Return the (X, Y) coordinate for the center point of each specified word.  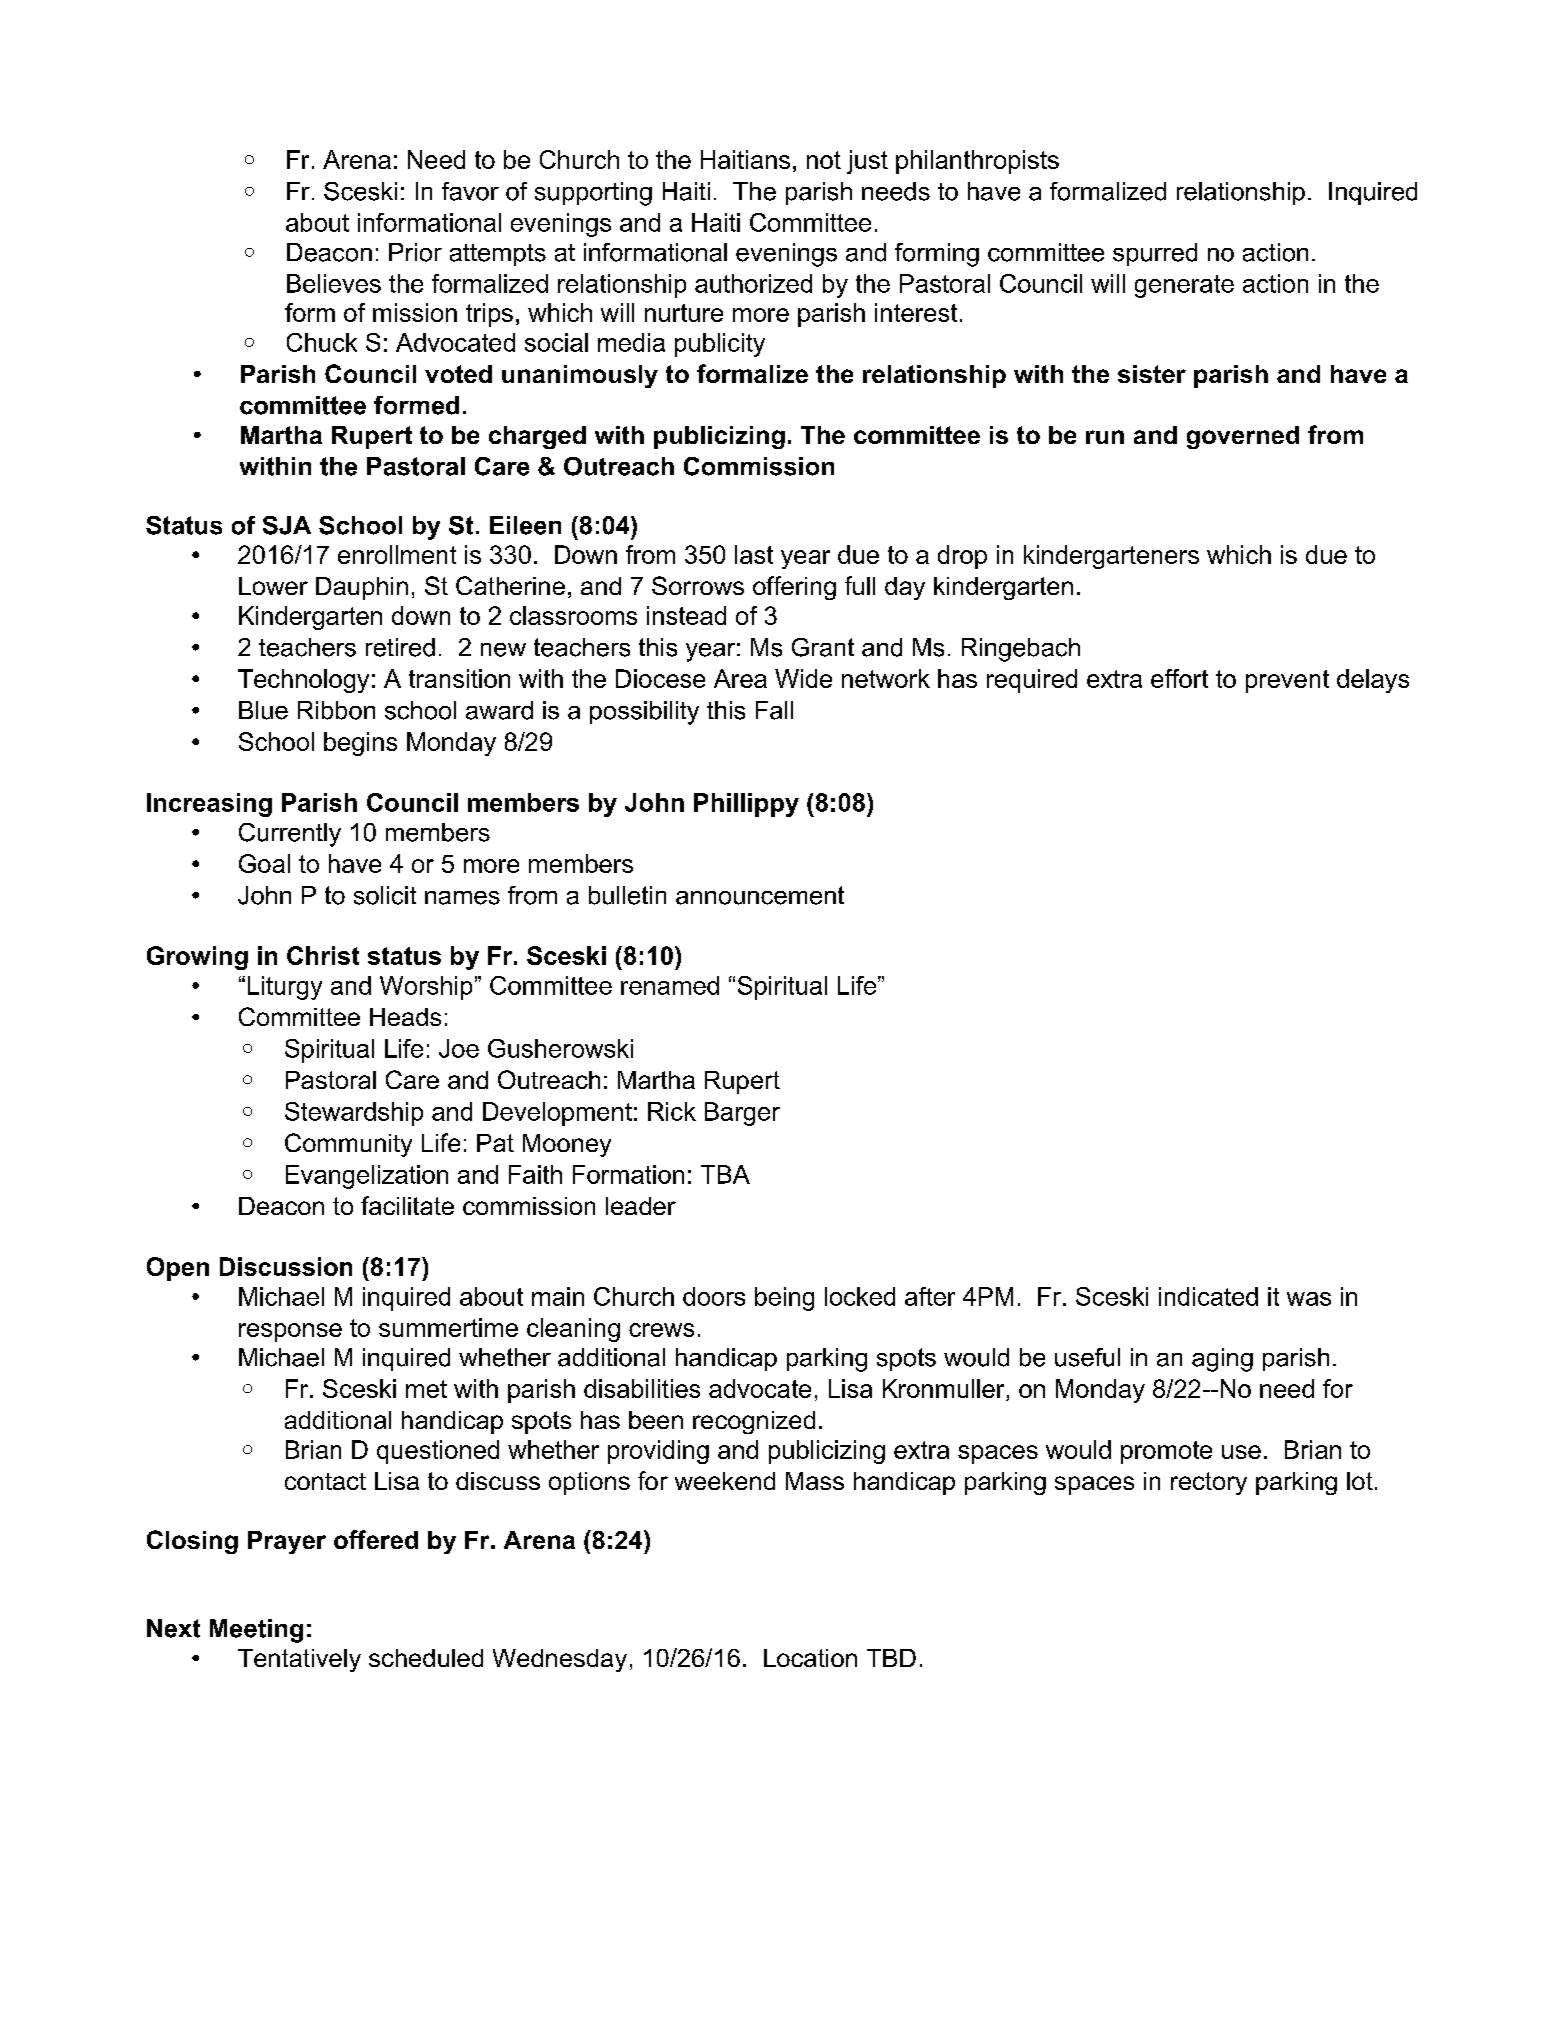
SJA (287, 525)
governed (1243, 437)
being (784, 1299)
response (290, 1332)
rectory (1209, 1483)
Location (810, 1658)
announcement (760, 895)
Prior (415, 252)
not (824, 160)
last (754, 554)
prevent (1287, 681)
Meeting (256, 1631)
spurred (1155, 254)
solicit (385, 895)
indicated (1208, 1296)
